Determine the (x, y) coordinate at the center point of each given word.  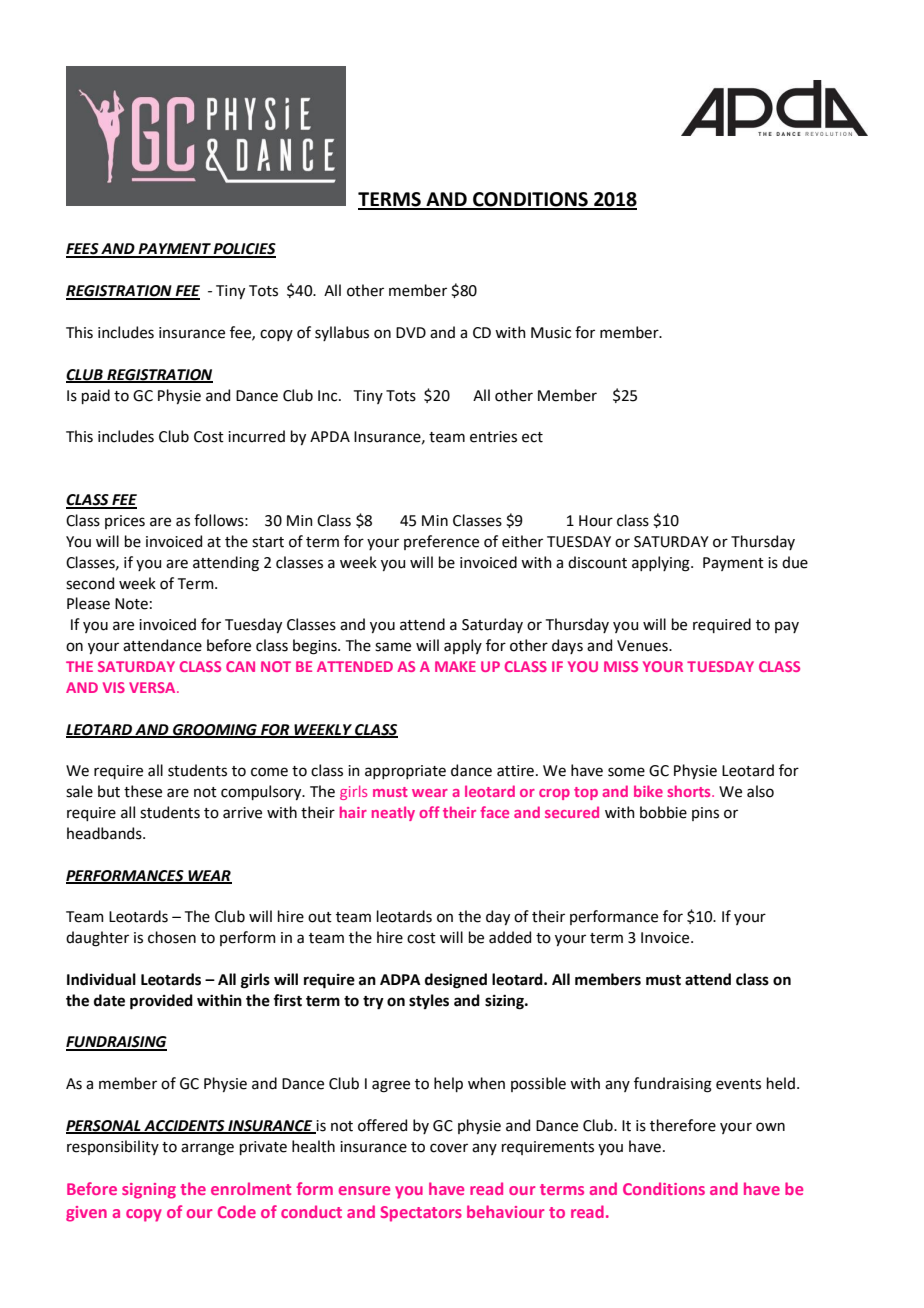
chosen (172, 937)
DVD (411, 332)
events (738, 1084)
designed (456, 981)
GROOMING (215, 730)
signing (149, 1191)
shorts (690, 791)
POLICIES (244, 250)
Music (551, 333)
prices (125, 522)
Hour (596, 521)
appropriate (405, 772)
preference (441, 542)
